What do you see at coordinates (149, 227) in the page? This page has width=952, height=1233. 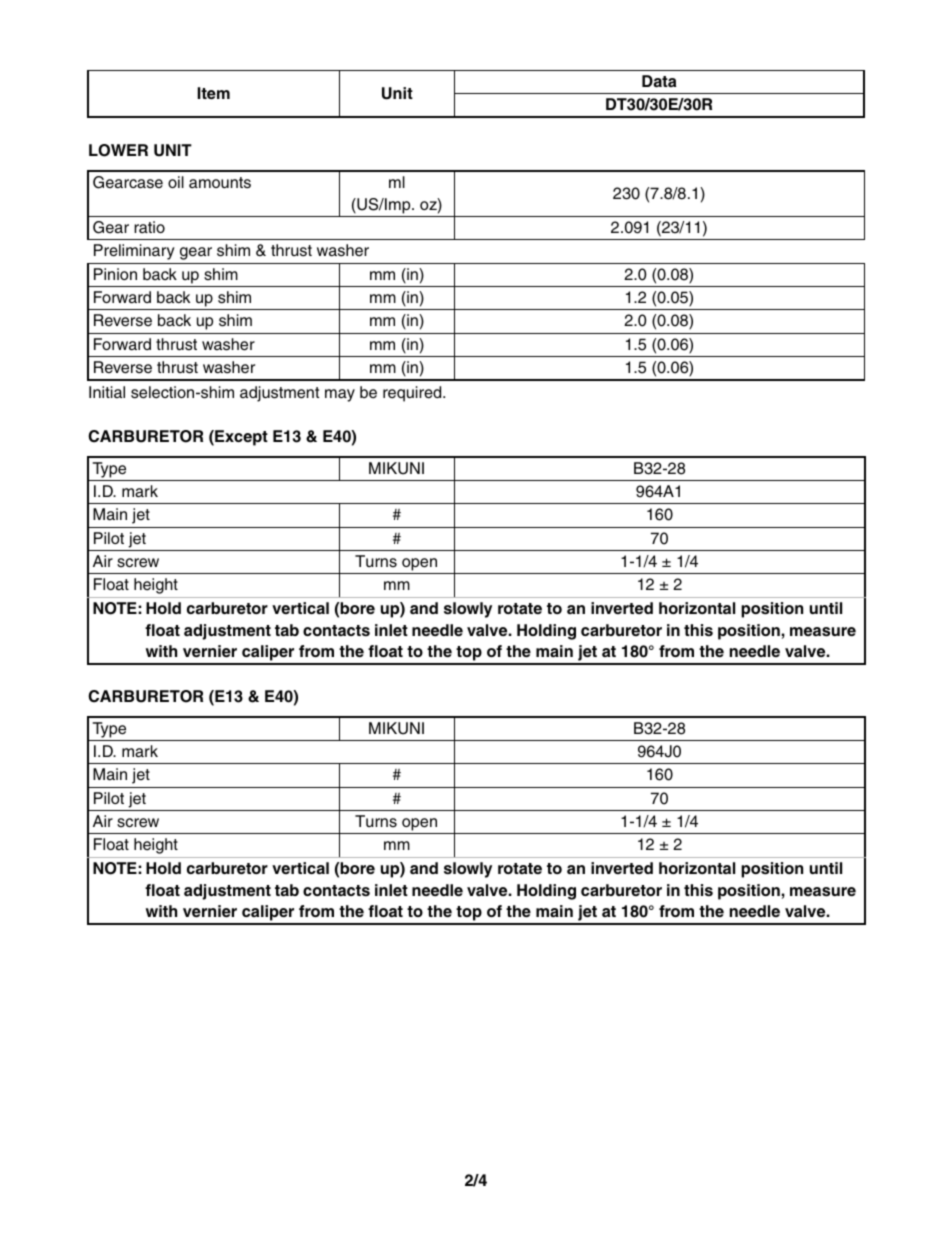 I see `ratio` at bounding box center [149, 227].
